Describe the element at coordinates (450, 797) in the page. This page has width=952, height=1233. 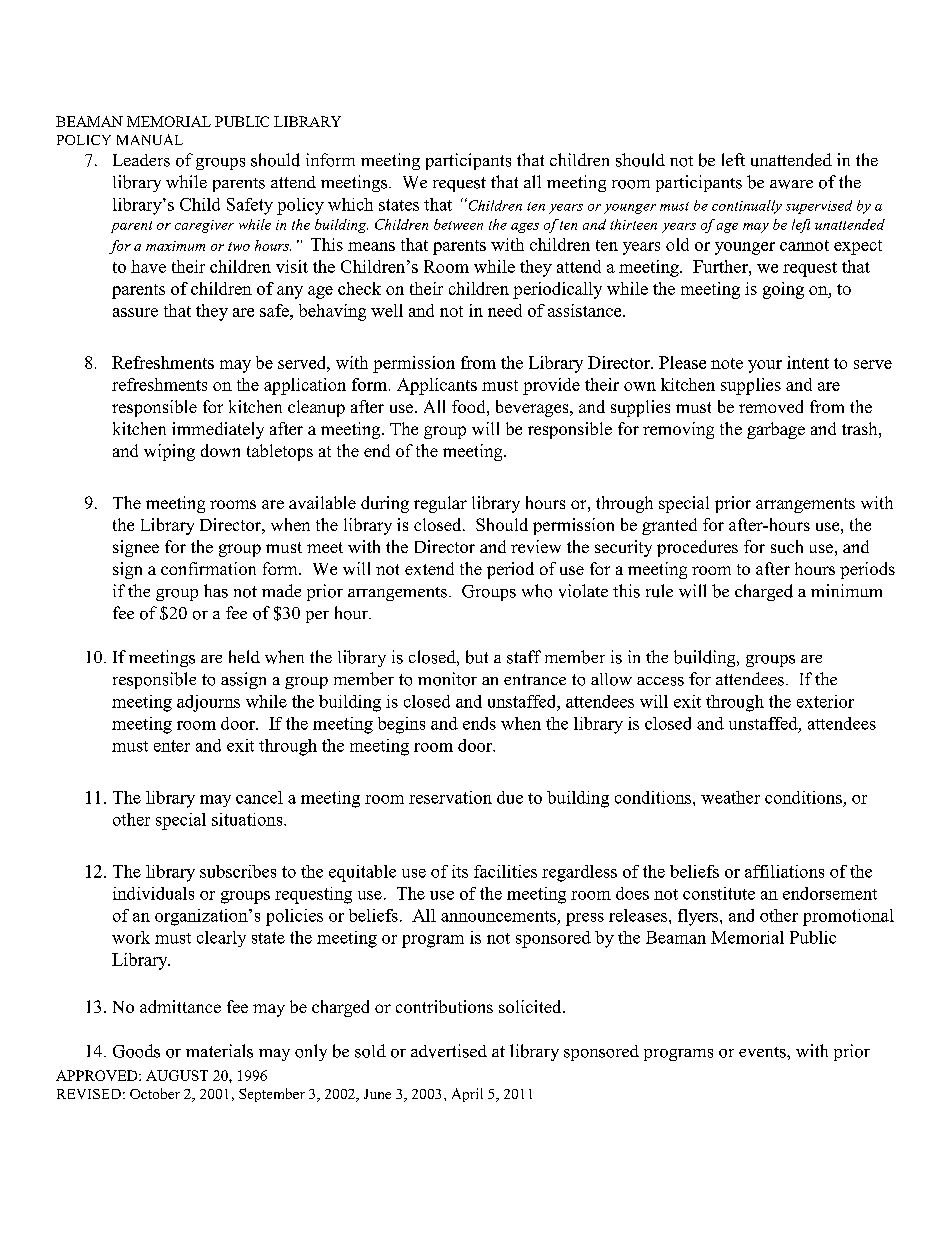
I see `reservation` at that location.
